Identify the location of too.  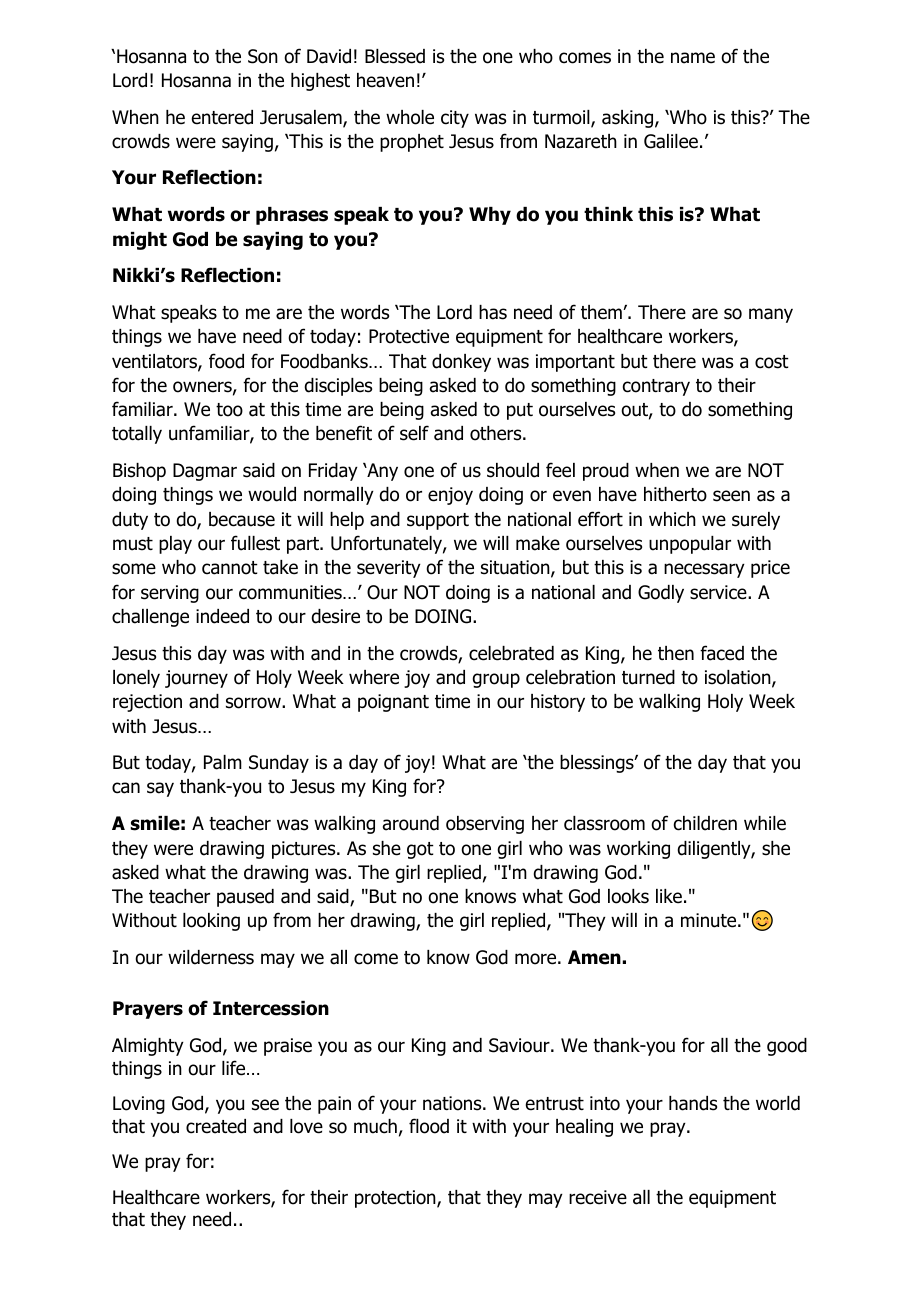
(229, 410).
